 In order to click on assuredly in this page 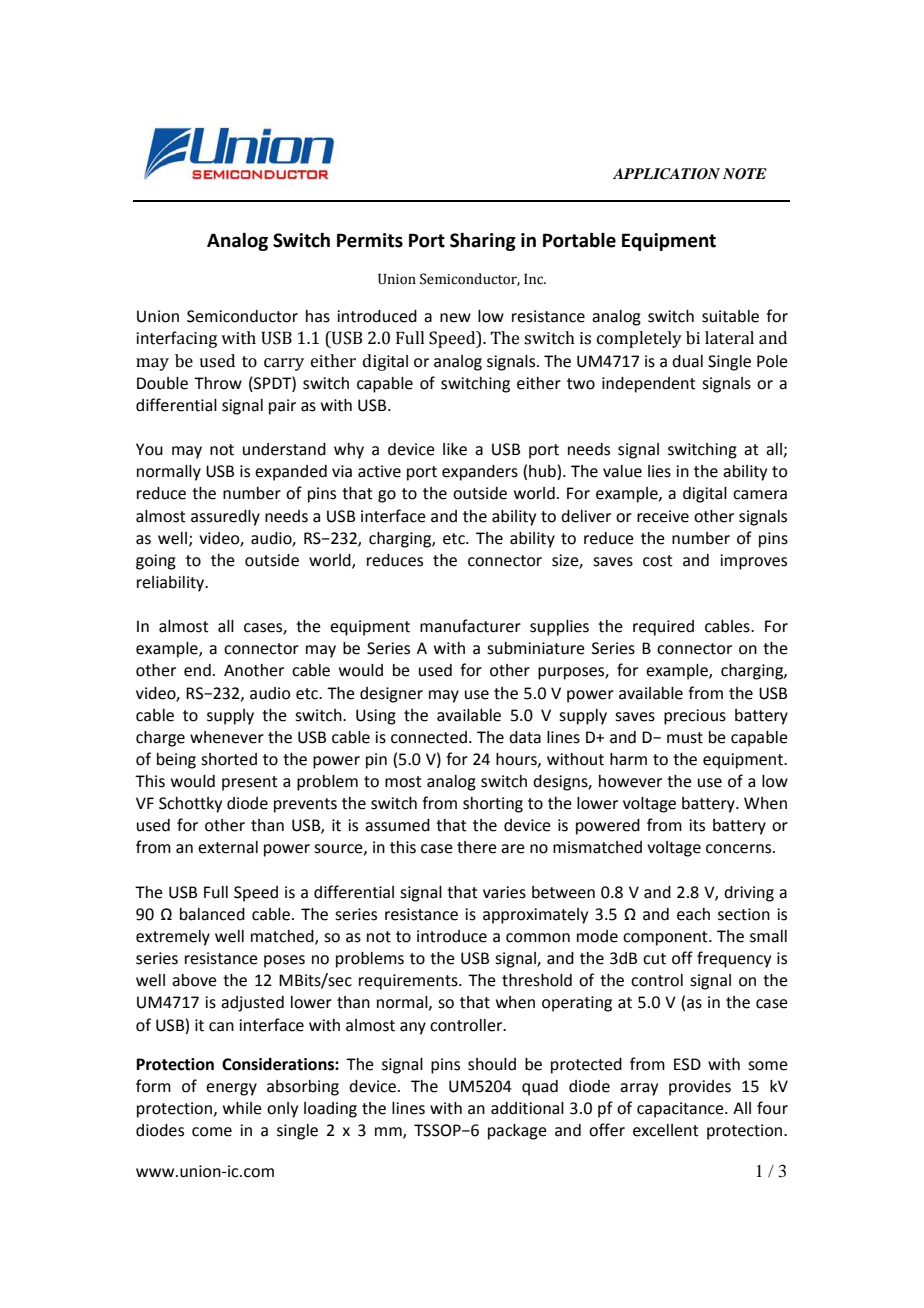, I will do `click(225, 518)`.
